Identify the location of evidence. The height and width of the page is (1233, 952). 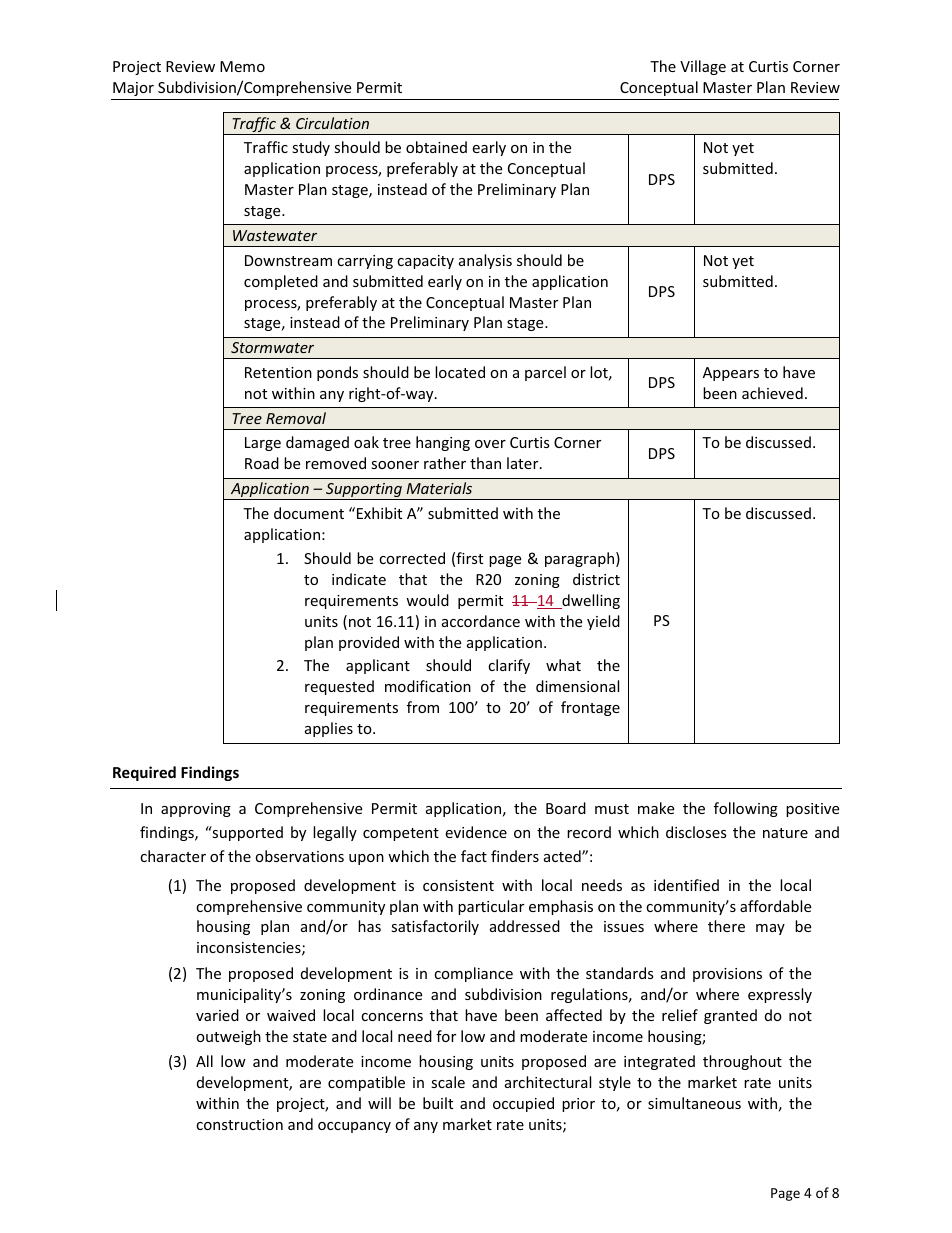
(476, 832).
